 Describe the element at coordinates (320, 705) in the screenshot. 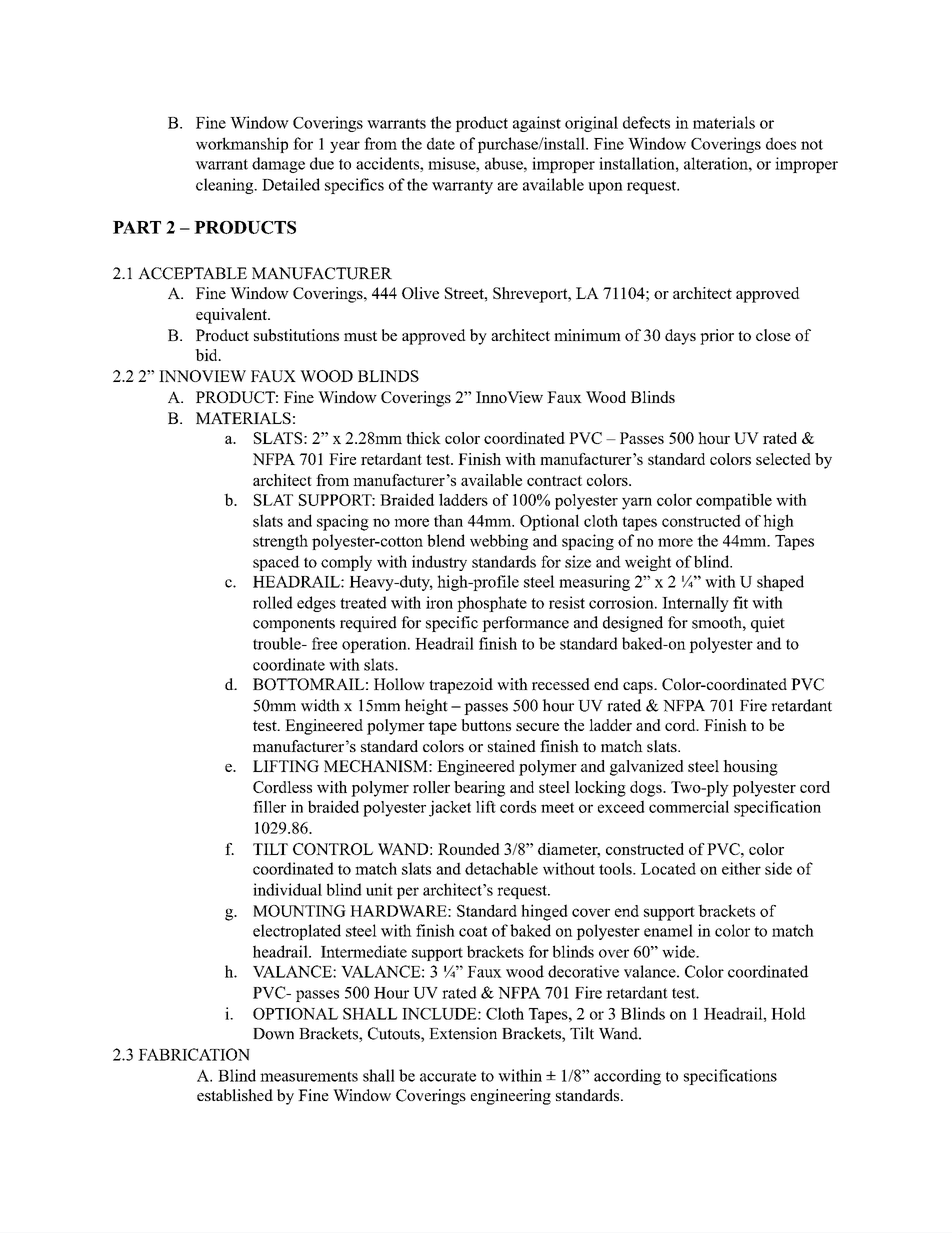

I see `width` at that location.
